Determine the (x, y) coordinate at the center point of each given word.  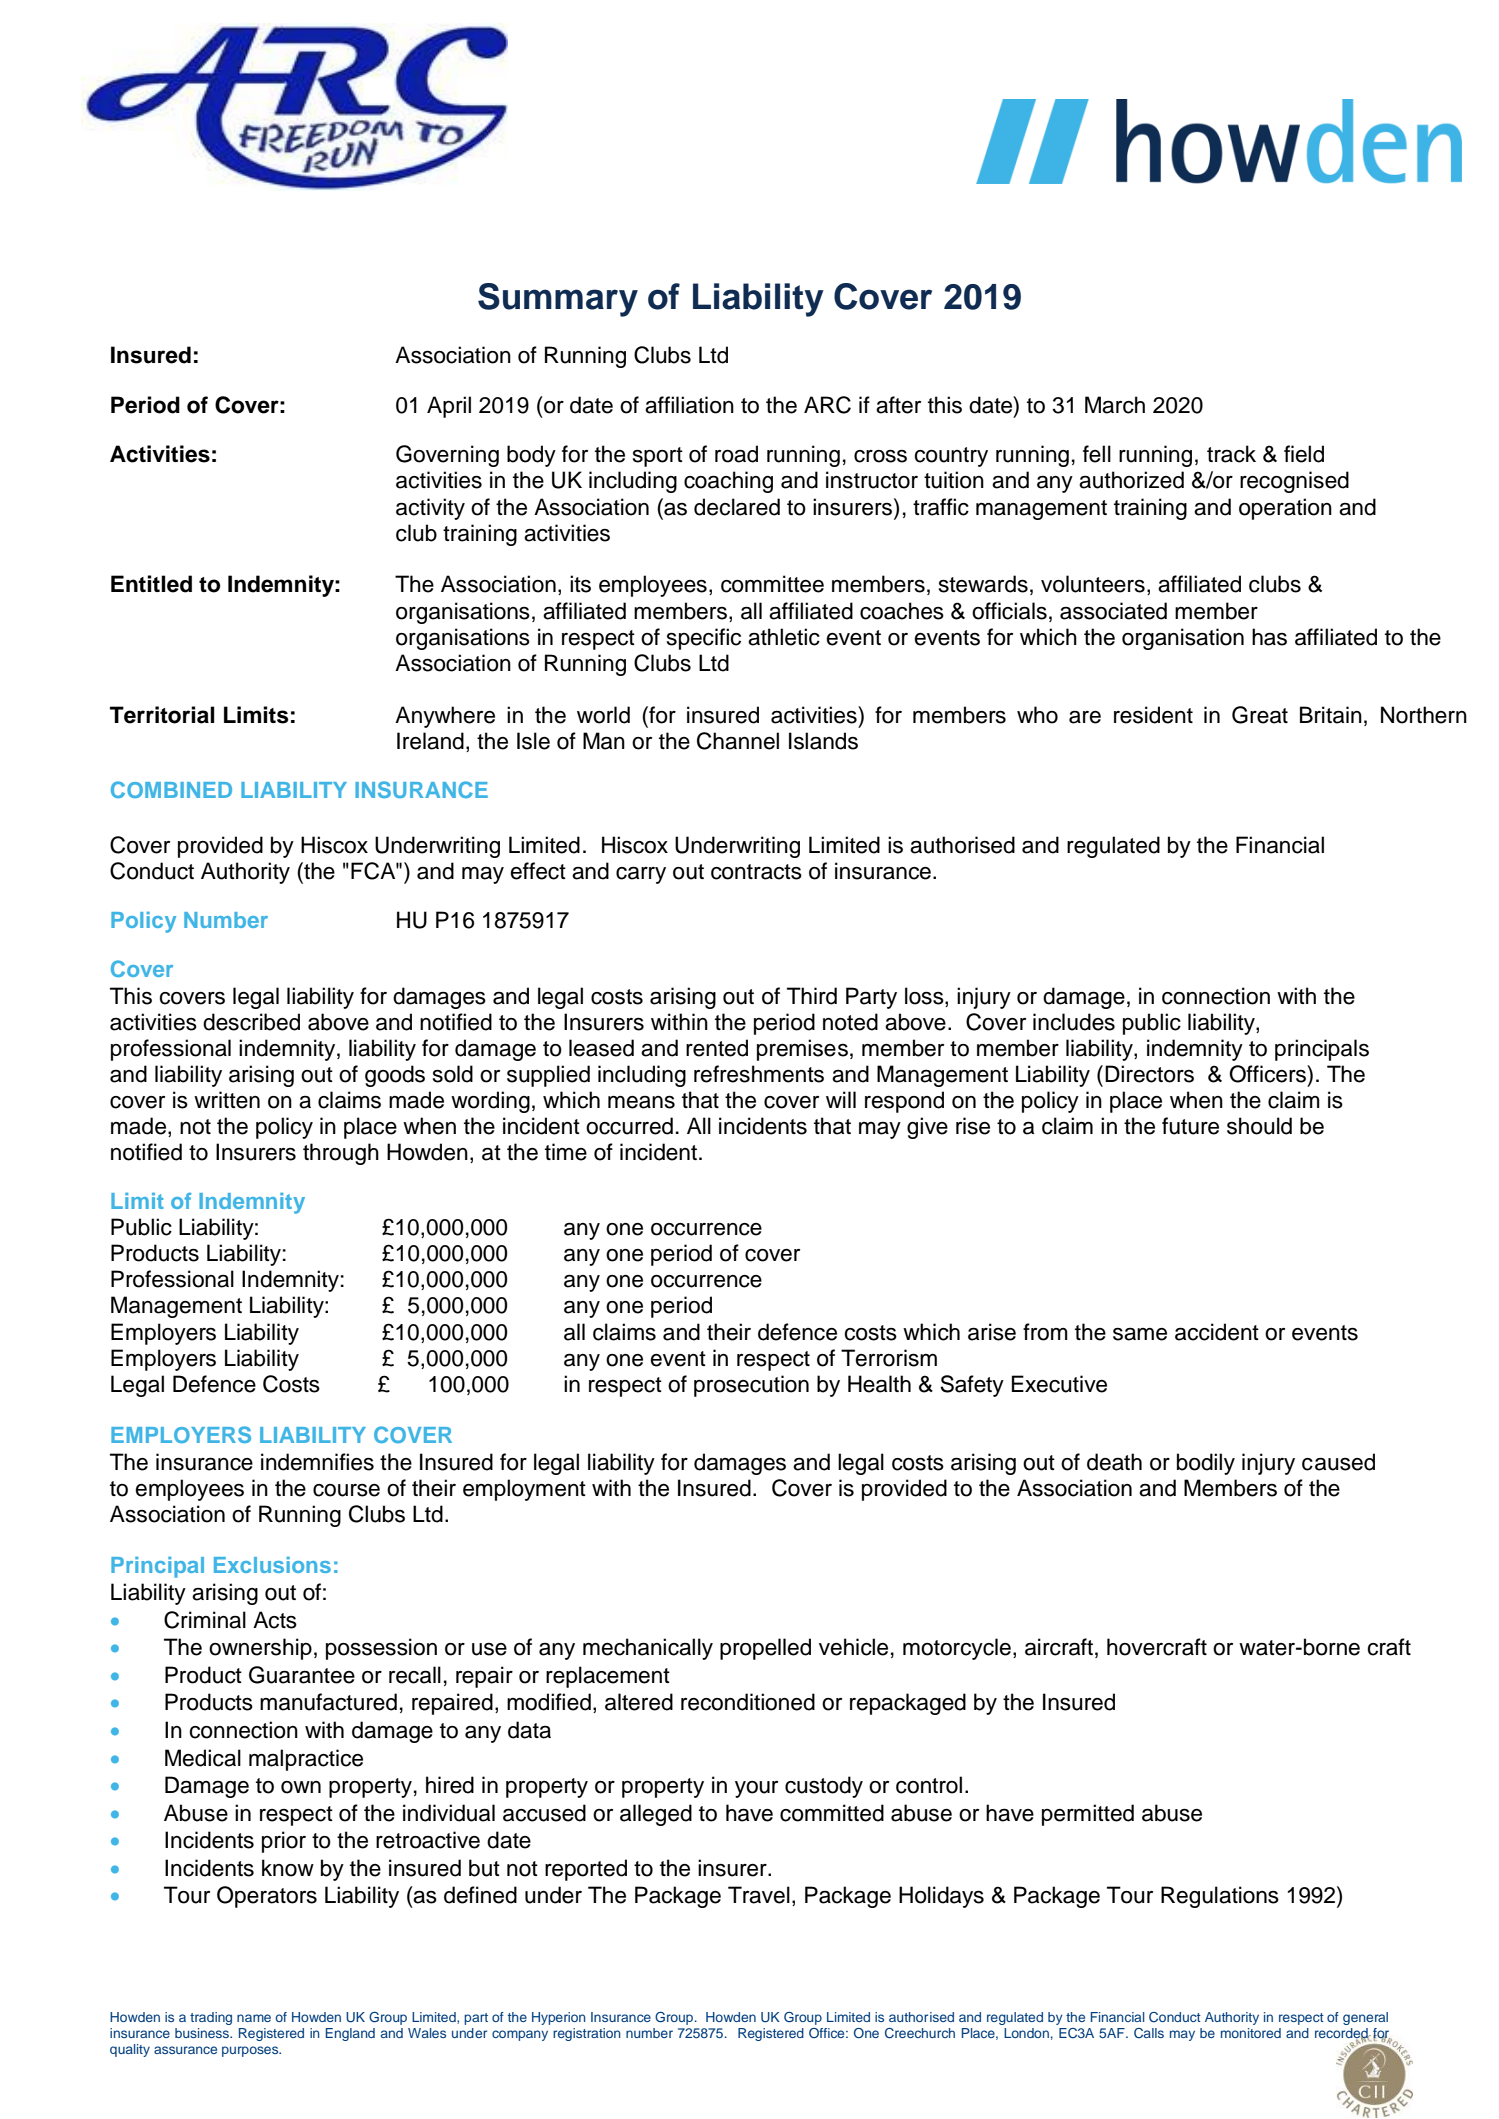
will (841, 1099)
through (341, 1154)
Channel (738, 741)
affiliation (689, 405)
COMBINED (171, 789)
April (449, 407)
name (254, 2018)
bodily (1206, 1464)
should (1259, 1126)
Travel (759, 1895)
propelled (765, 1649)
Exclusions (272, 1565)
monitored (1251, 2033)
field (1304, 454)
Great (1260, 715)
